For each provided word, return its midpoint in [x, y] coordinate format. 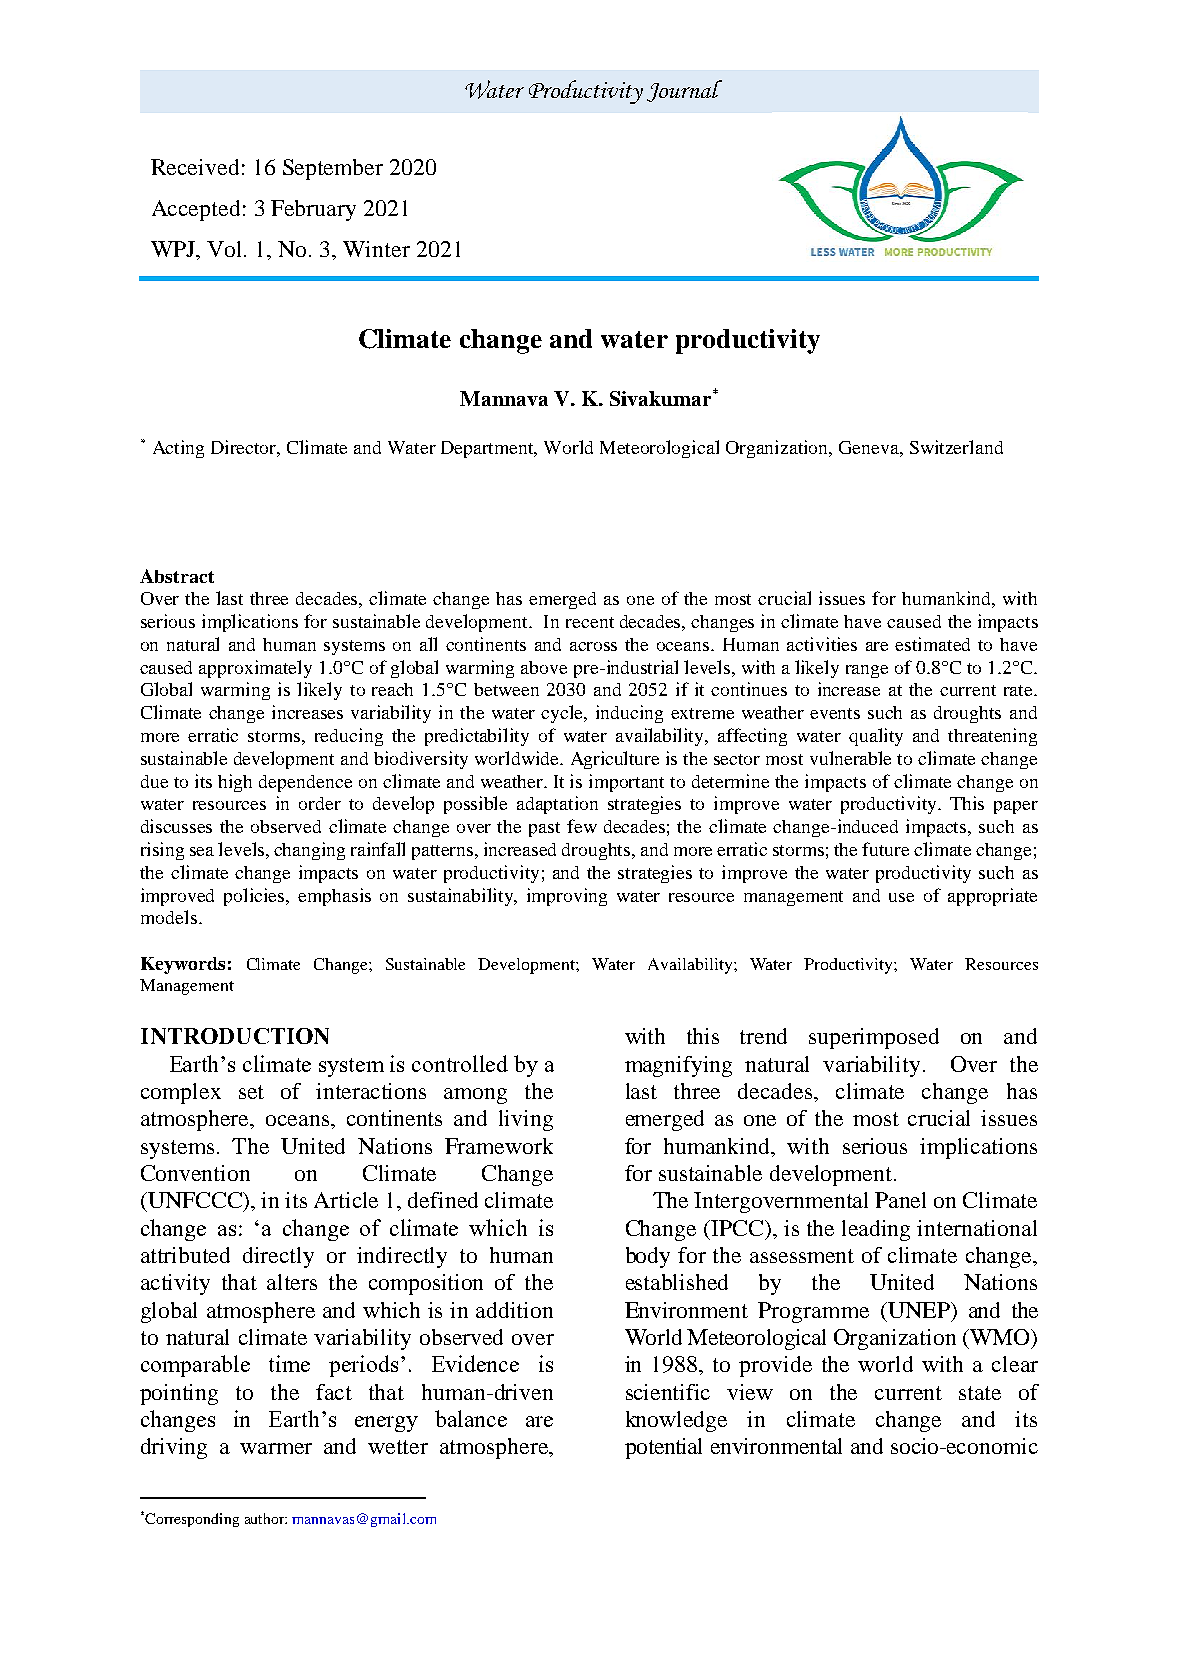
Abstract [177, 576]
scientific [668, 1392]
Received [195, 167]
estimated [932, 644]
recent [590, 622]
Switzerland [956, 447]
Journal [684, 91]
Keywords [183, 965]
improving [567, 897]
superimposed [874, 1038]
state [980, 1393]
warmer [276, 1448]
